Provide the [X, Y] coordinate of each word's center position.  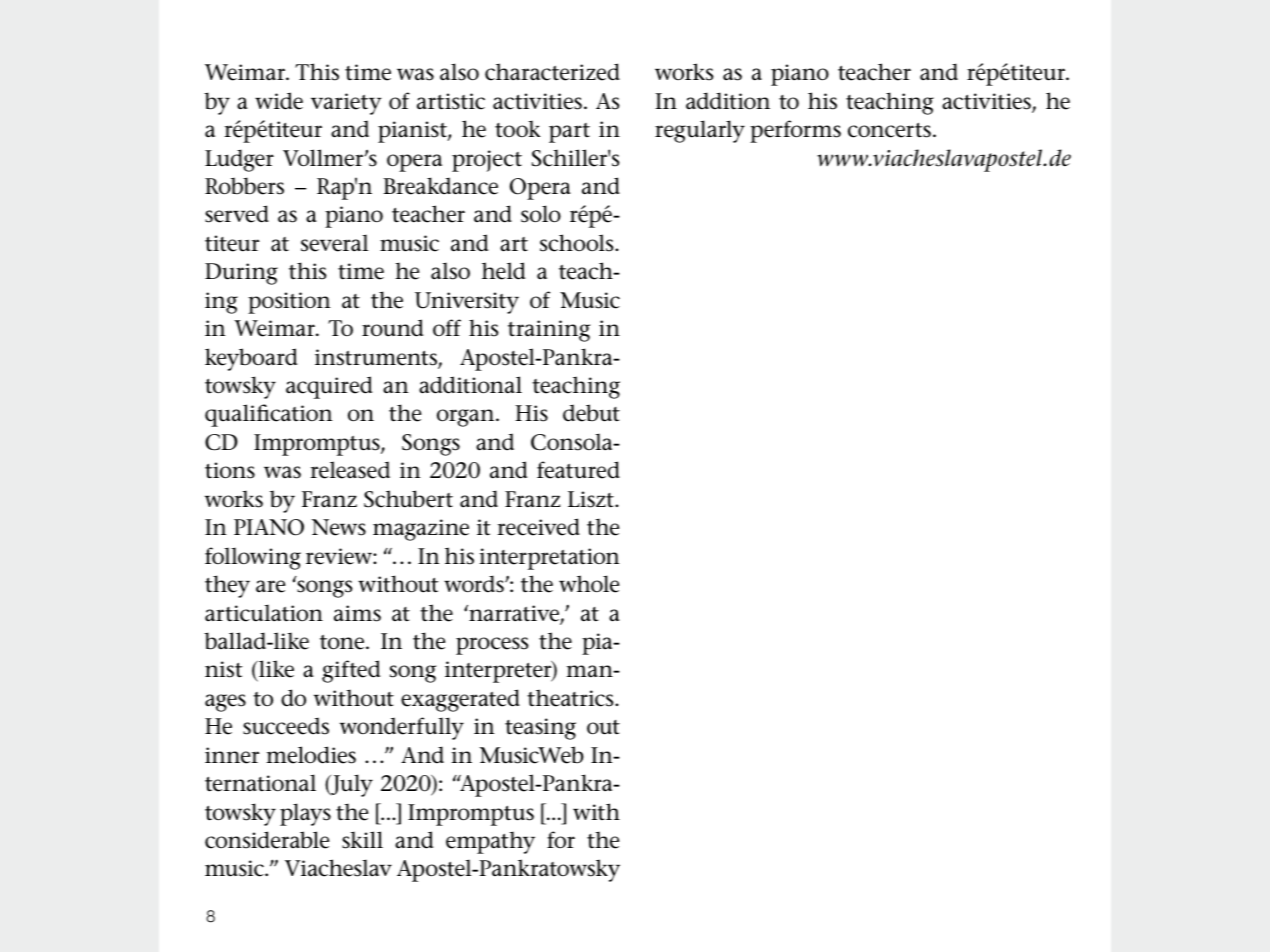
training [549, 331]
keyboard [251, 359]
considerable [267, 840]
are [270, 586]
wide [279, 101]
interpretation [549, 559]
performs [795, 131]
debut [591, 413]
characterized [552, 72]
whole [589, 584]
